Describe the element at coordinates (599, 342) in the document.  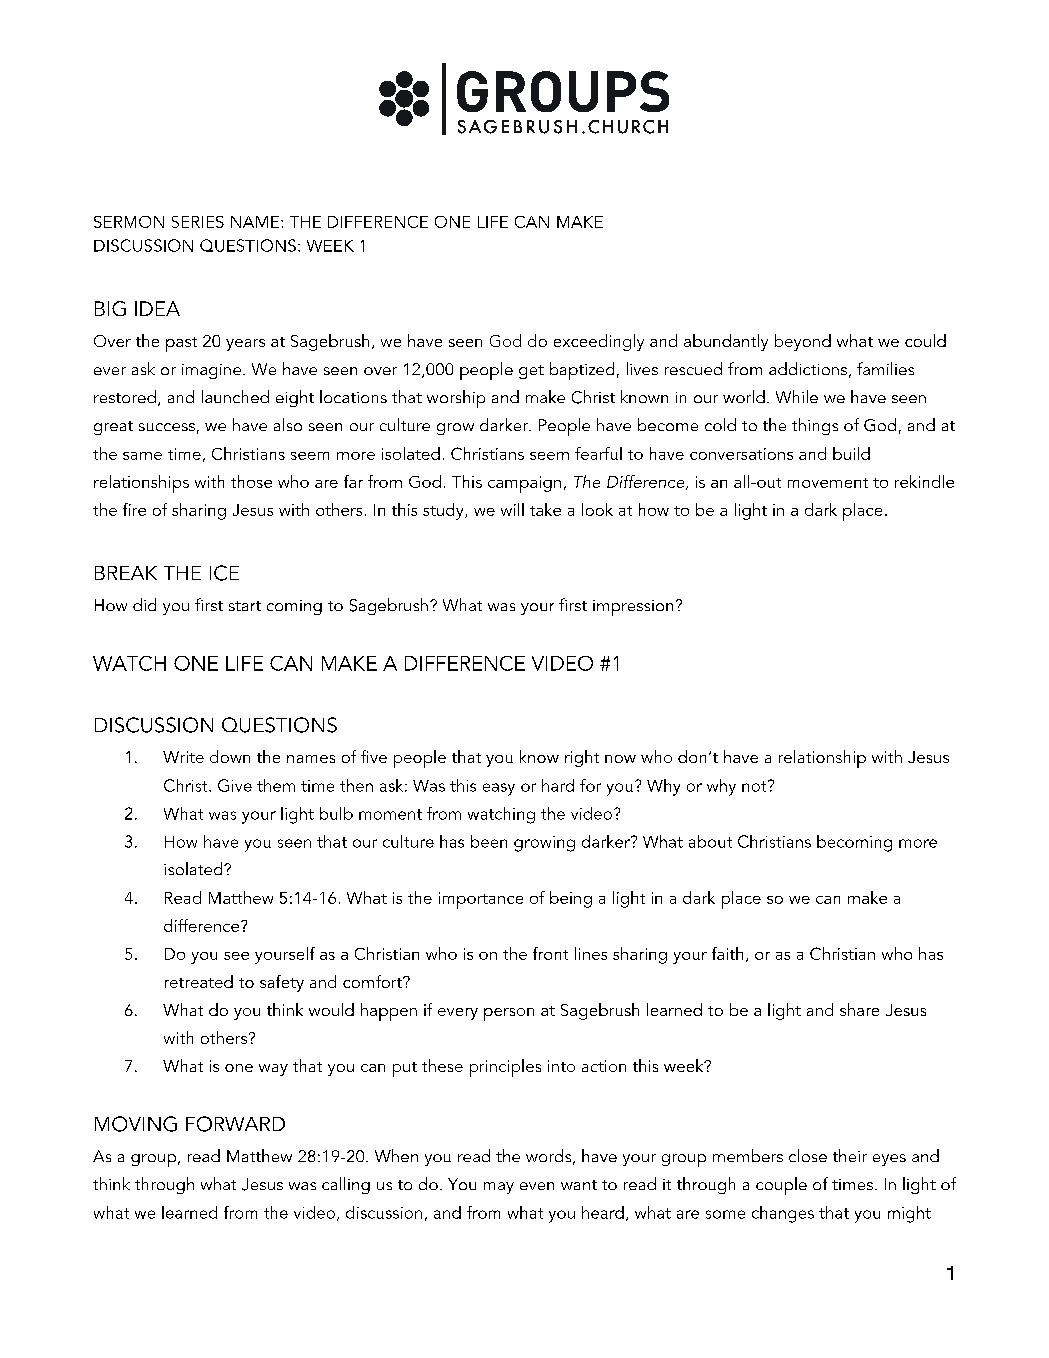
I see `exceedingly` at that location.
